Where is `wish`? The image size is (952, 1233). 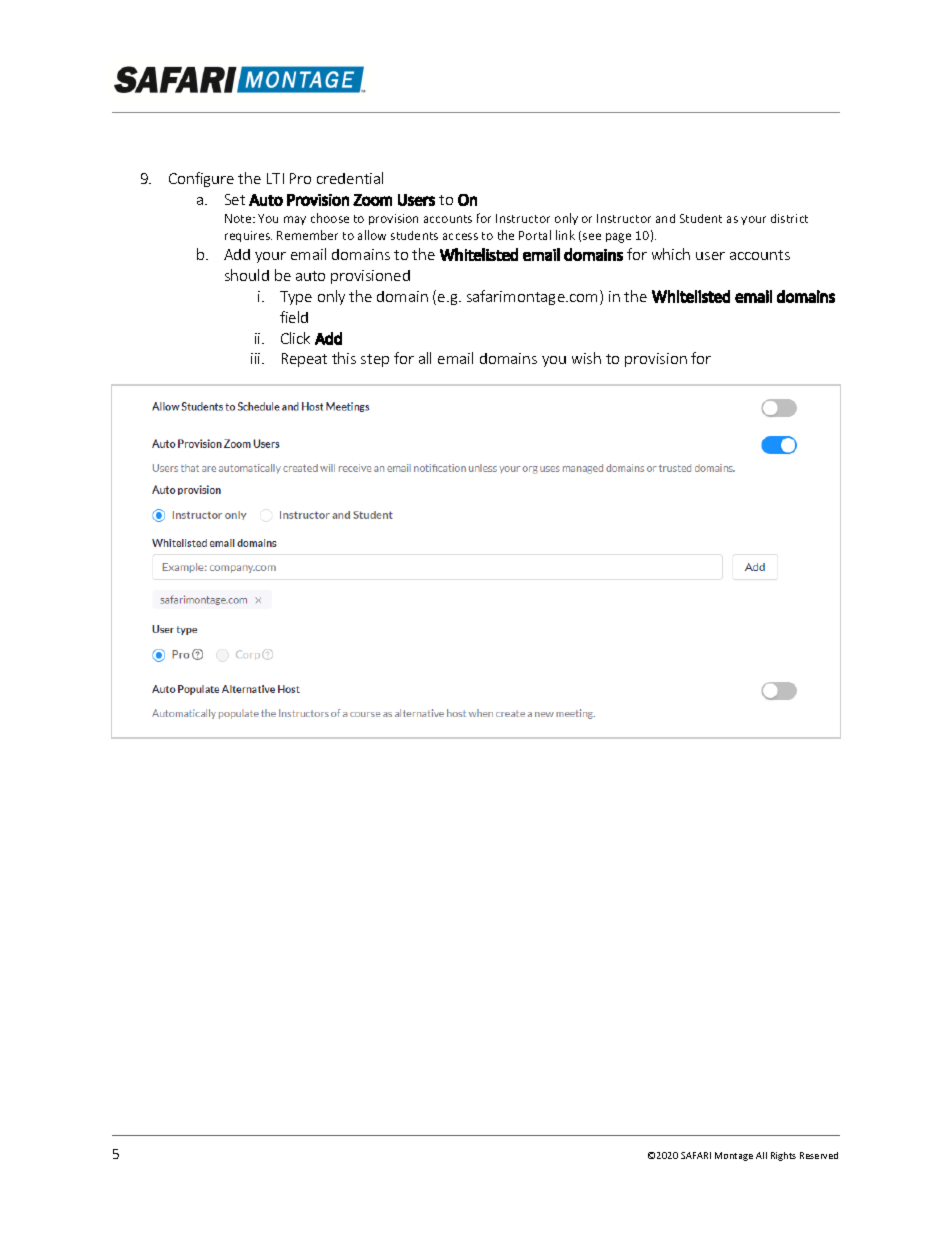
wish is located at coordinates (586, 358).
